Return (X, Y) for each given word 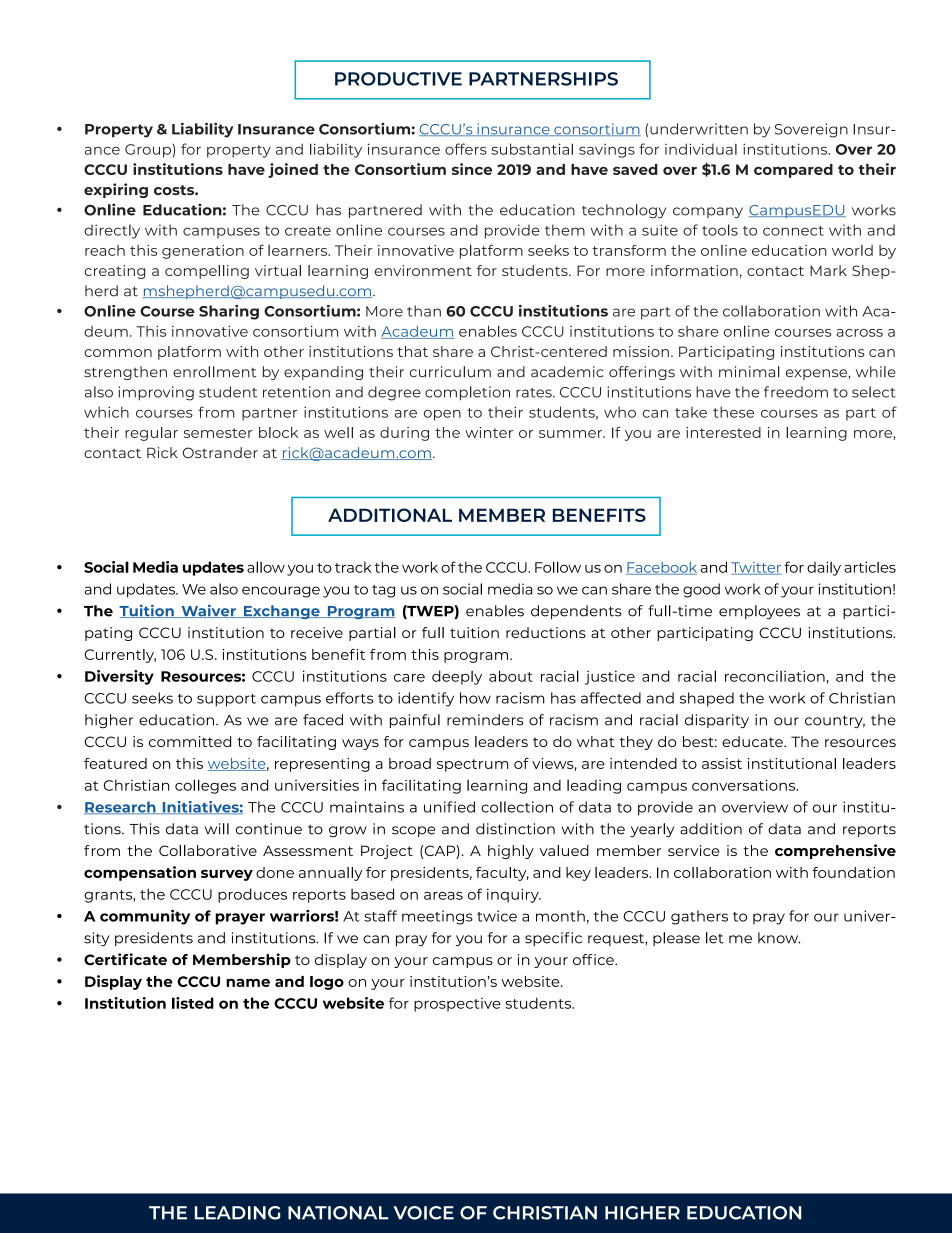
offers (466, 149)
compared (793, 171)
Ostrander (220, 452)
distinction (515, 829)
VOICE (423, 1213)
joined (293, 170)
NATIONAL (338, 1213)
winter (489, 432)
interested (723, 432)
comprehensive (835, 851)
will (217, 829)
